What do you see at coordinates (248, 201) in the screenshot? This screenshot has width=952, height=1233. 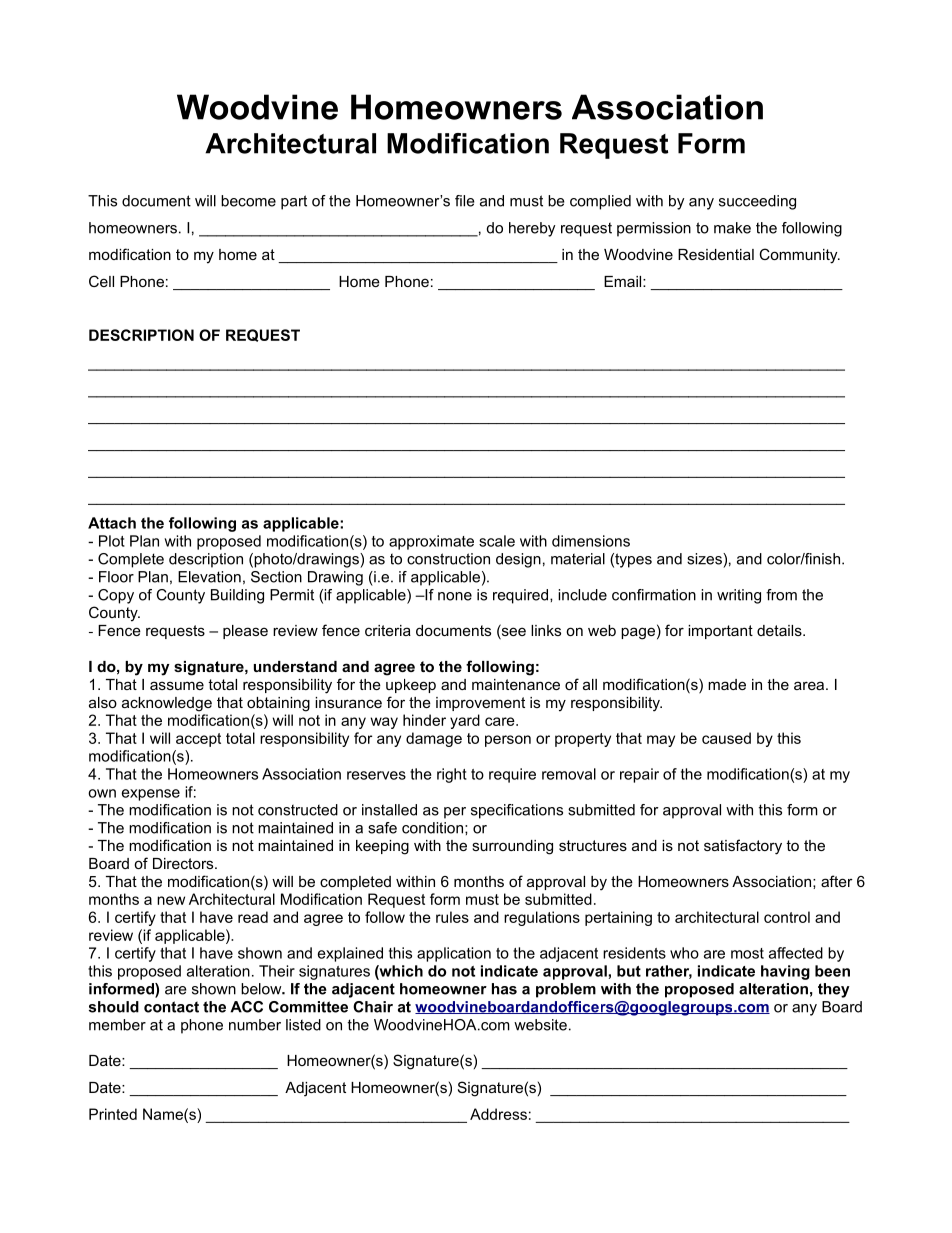 I see `become` at bounding box center [248, 201].
